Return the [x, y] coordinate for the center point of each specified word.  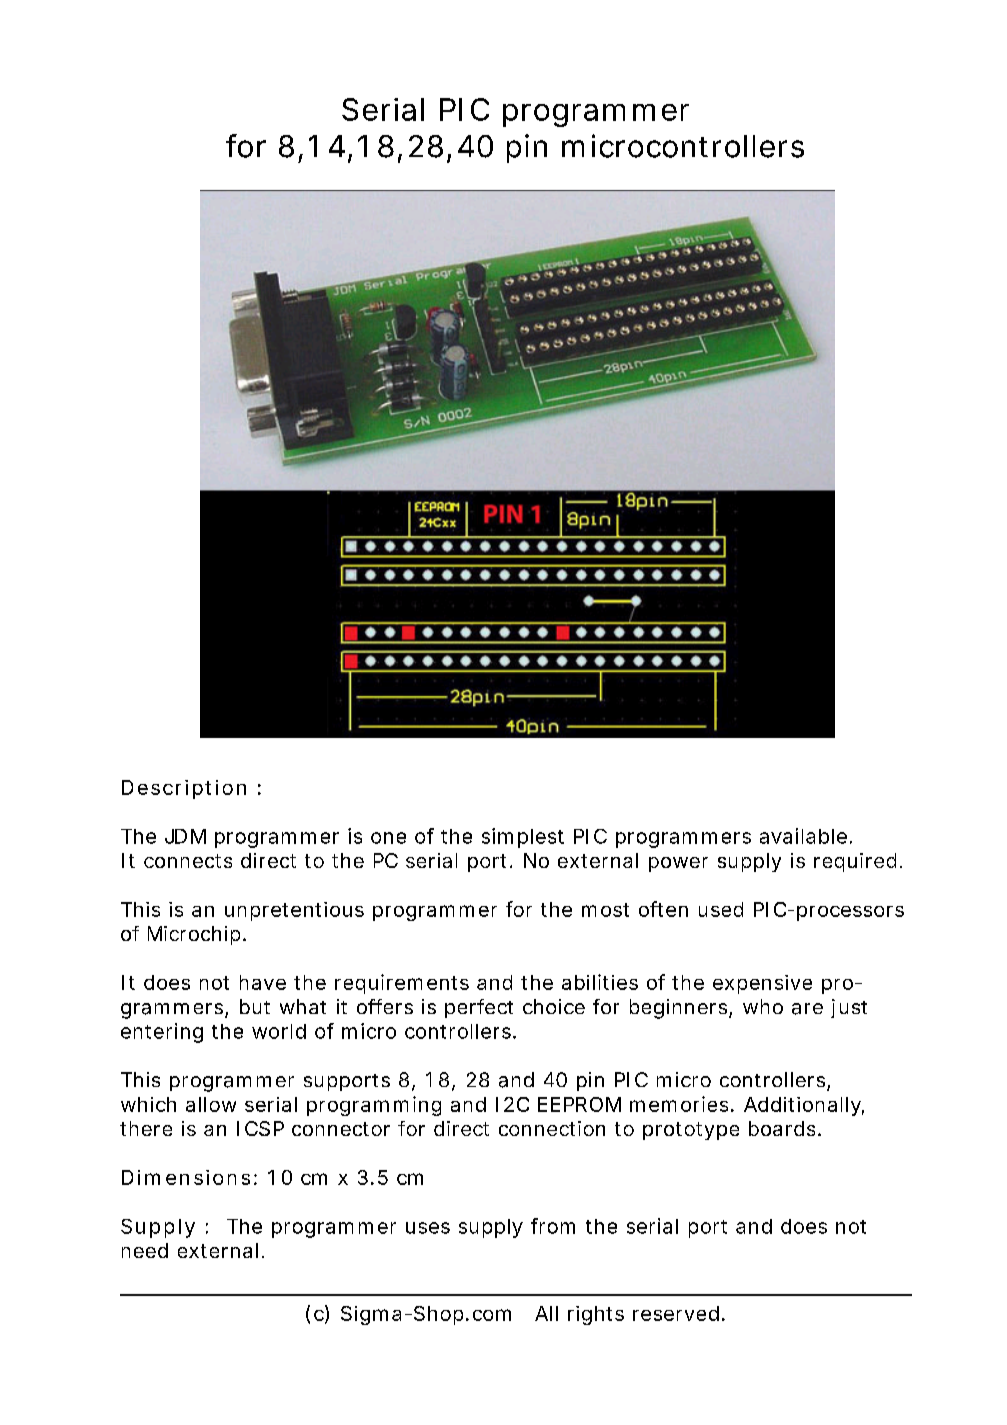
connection [552, 1128]
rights [596, 1315]
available [805, 836]
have [263, 982]
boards [784, 1128]
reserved [678, 1313]
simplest [523, 838]
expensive [762, 984]
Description [184, 789]
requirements [402, 984]
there [146, 1128]
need [145, 1250]
